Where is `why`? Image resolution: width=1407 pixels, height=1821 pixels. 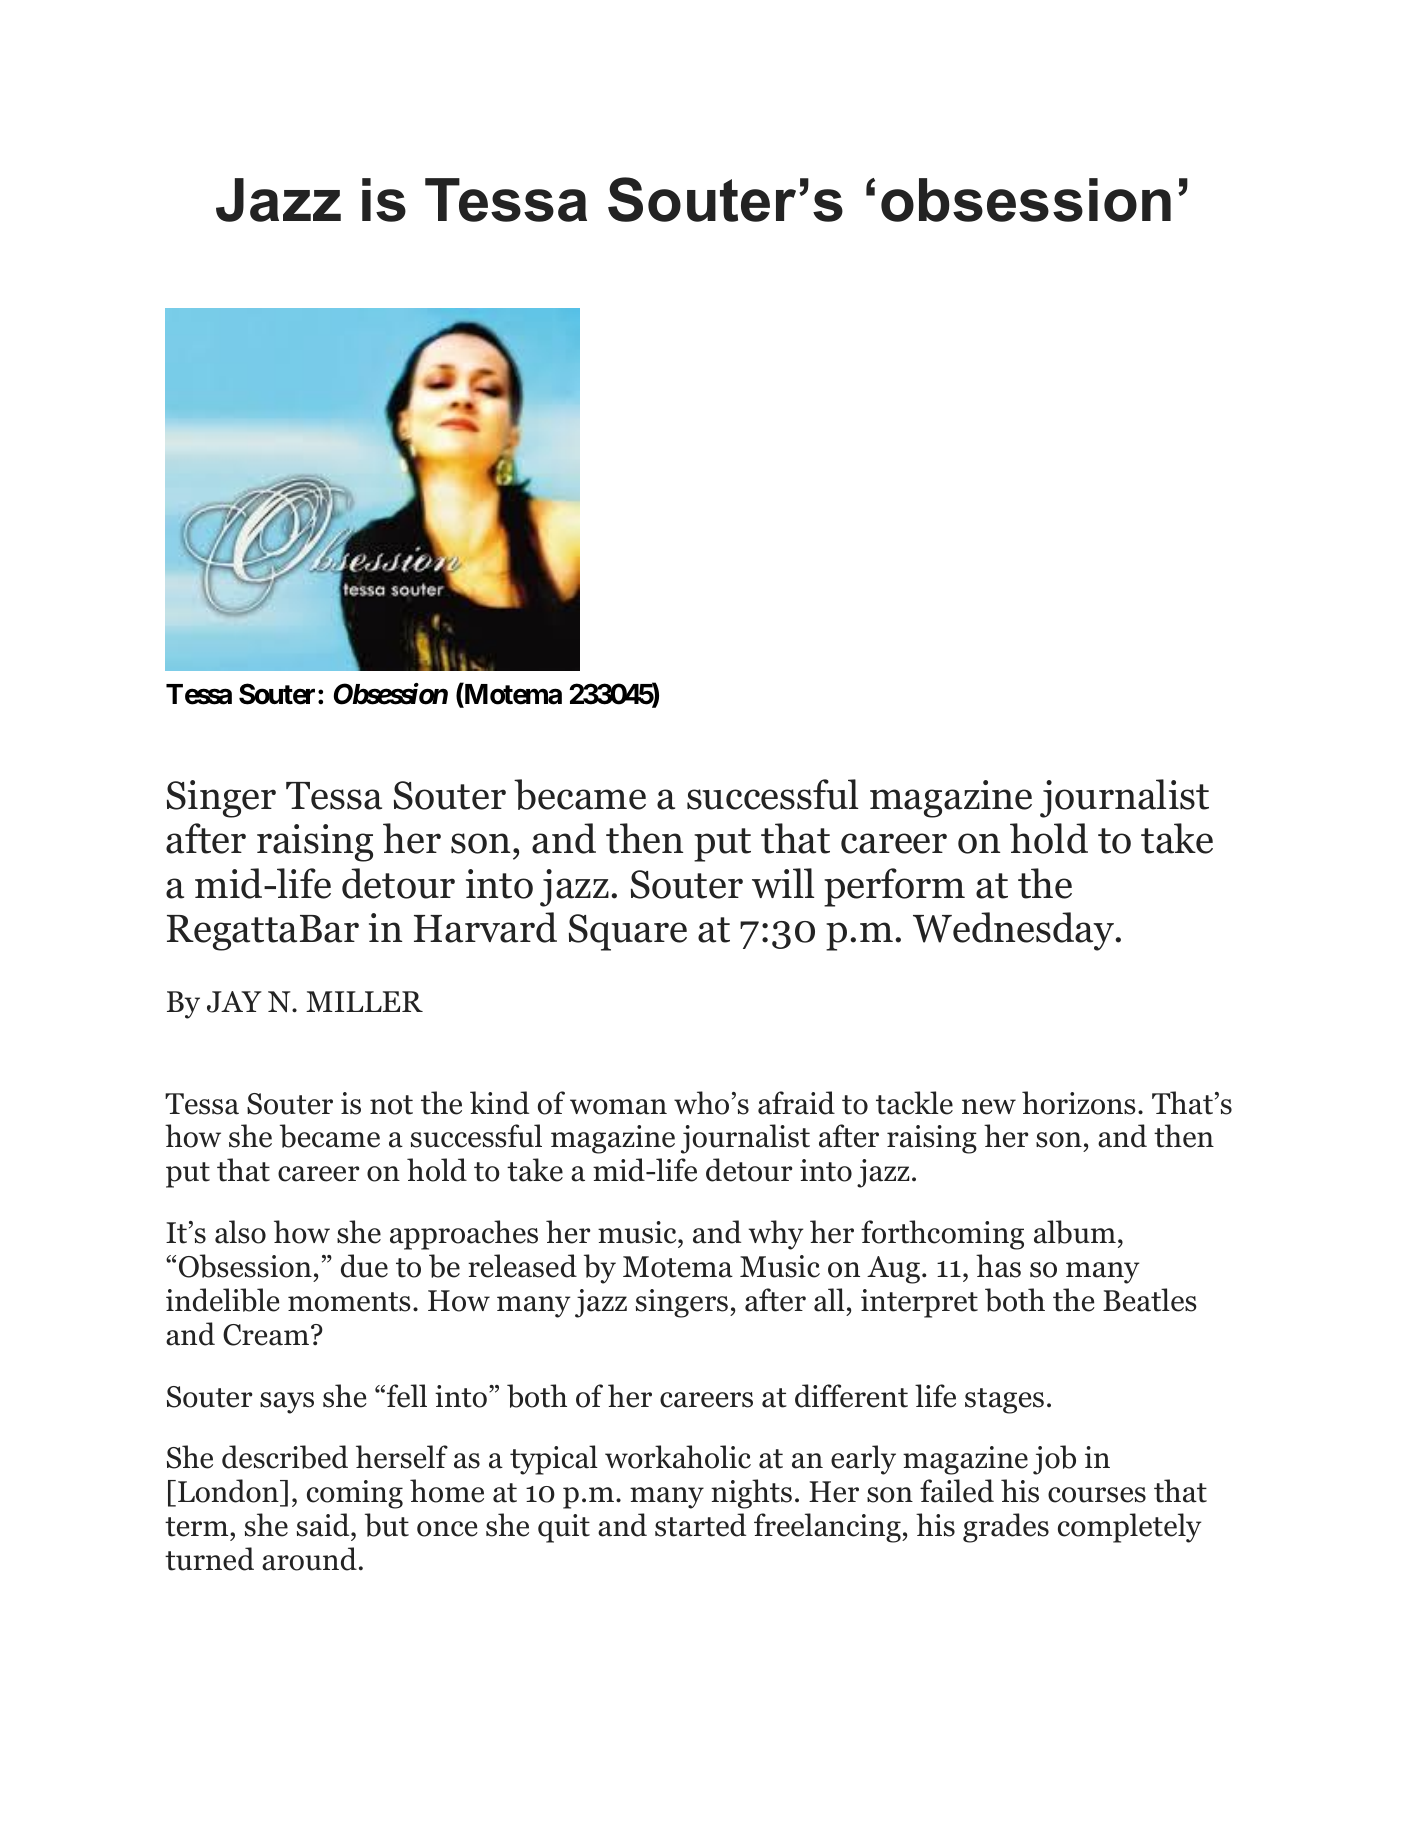 why is located at coordinates (776, 1235).
